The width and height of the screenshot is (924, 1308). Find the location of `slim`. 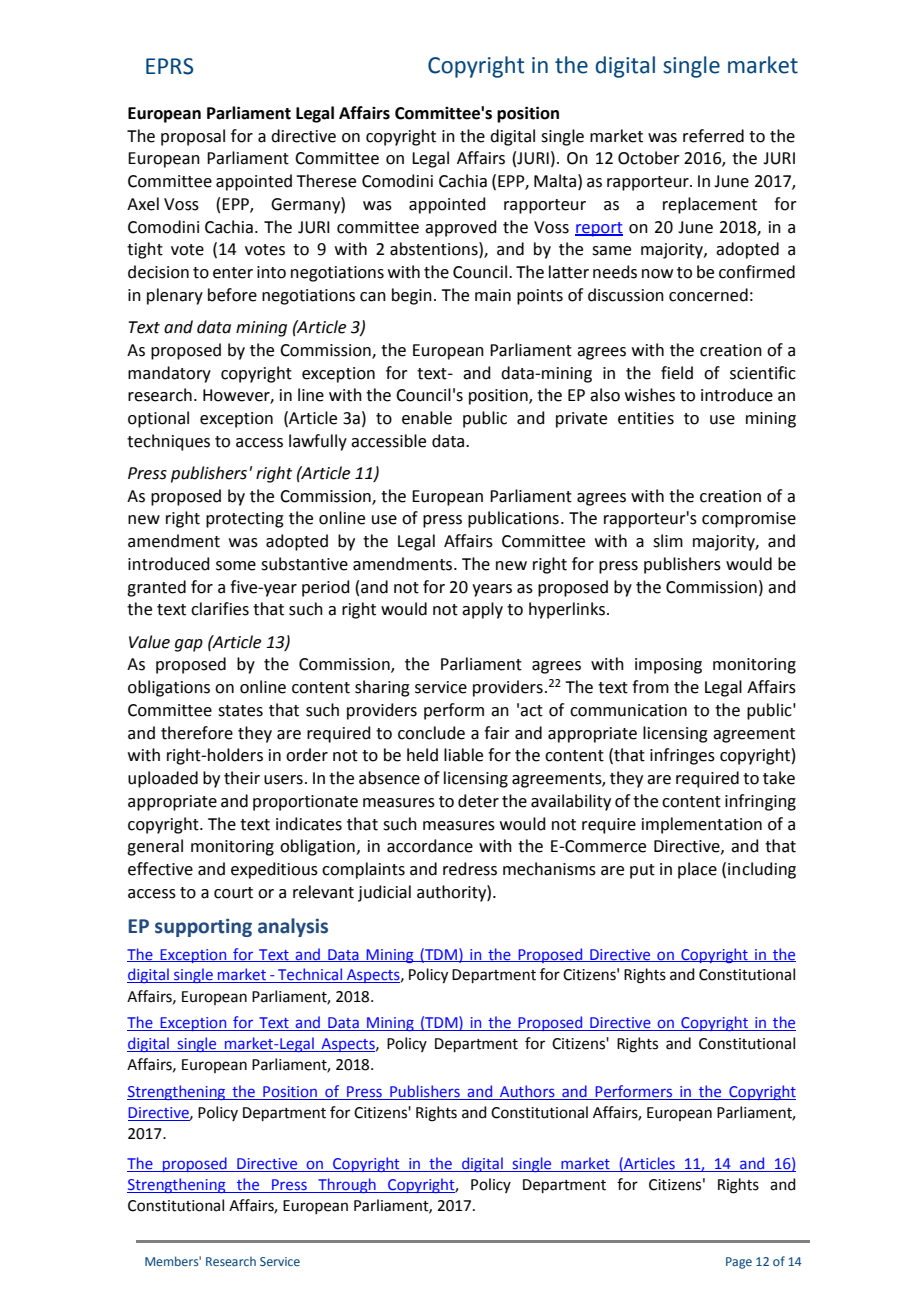

slim is located at coordinates (668, 541).
